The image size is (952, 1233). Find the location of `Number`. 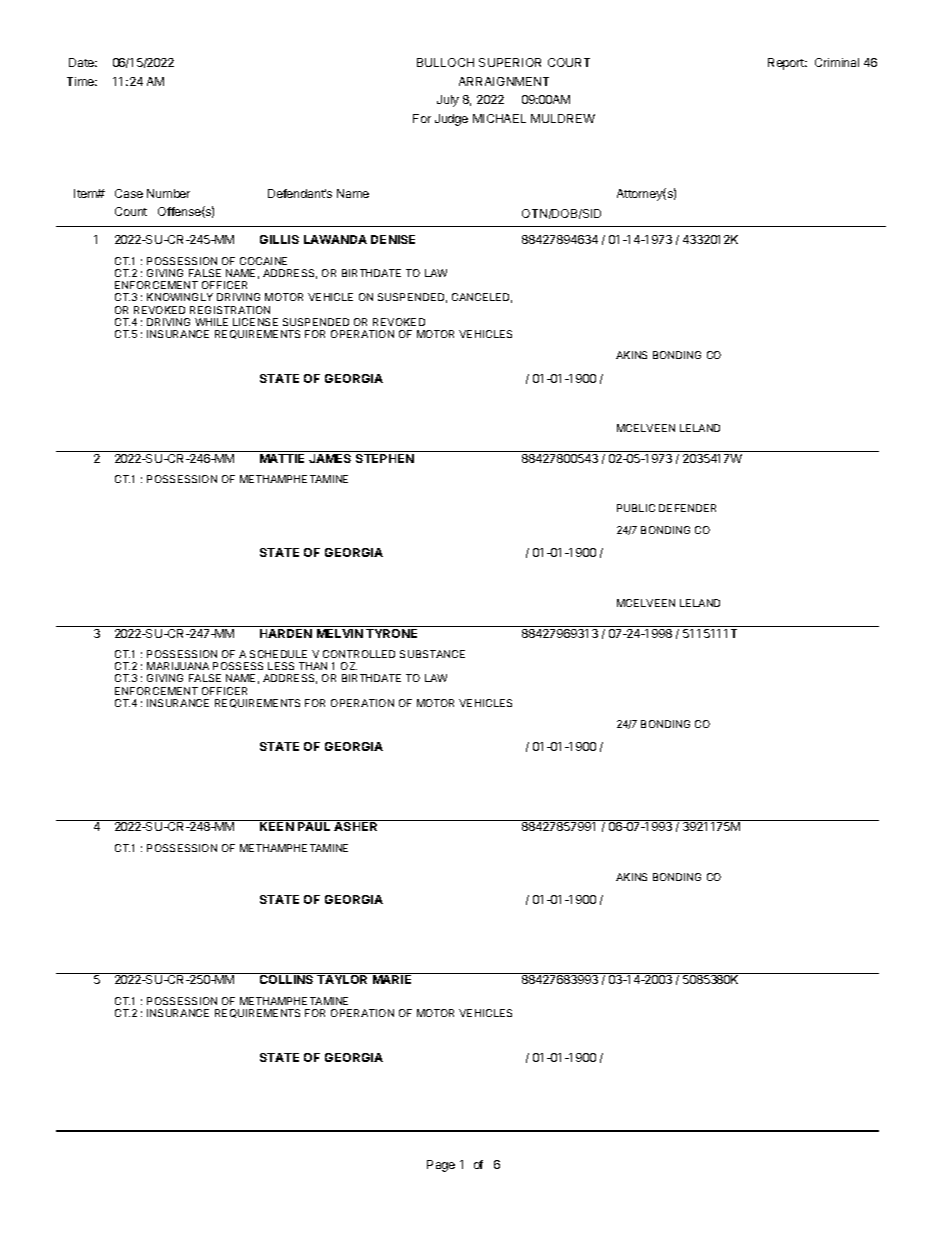

Number is located at coordinates (168, 193).
